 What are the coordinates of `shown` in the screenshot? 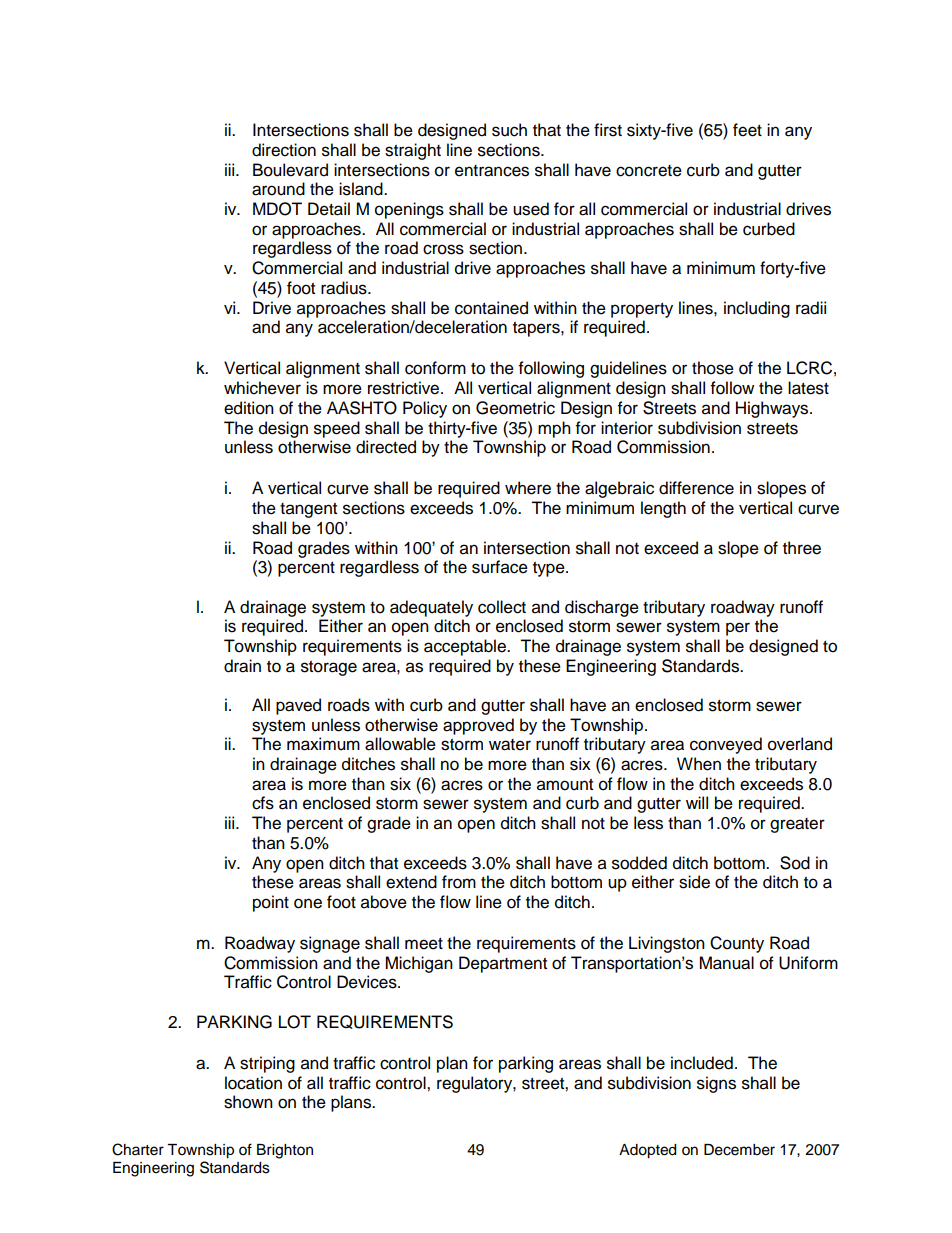 It's located at (248, 1102).
